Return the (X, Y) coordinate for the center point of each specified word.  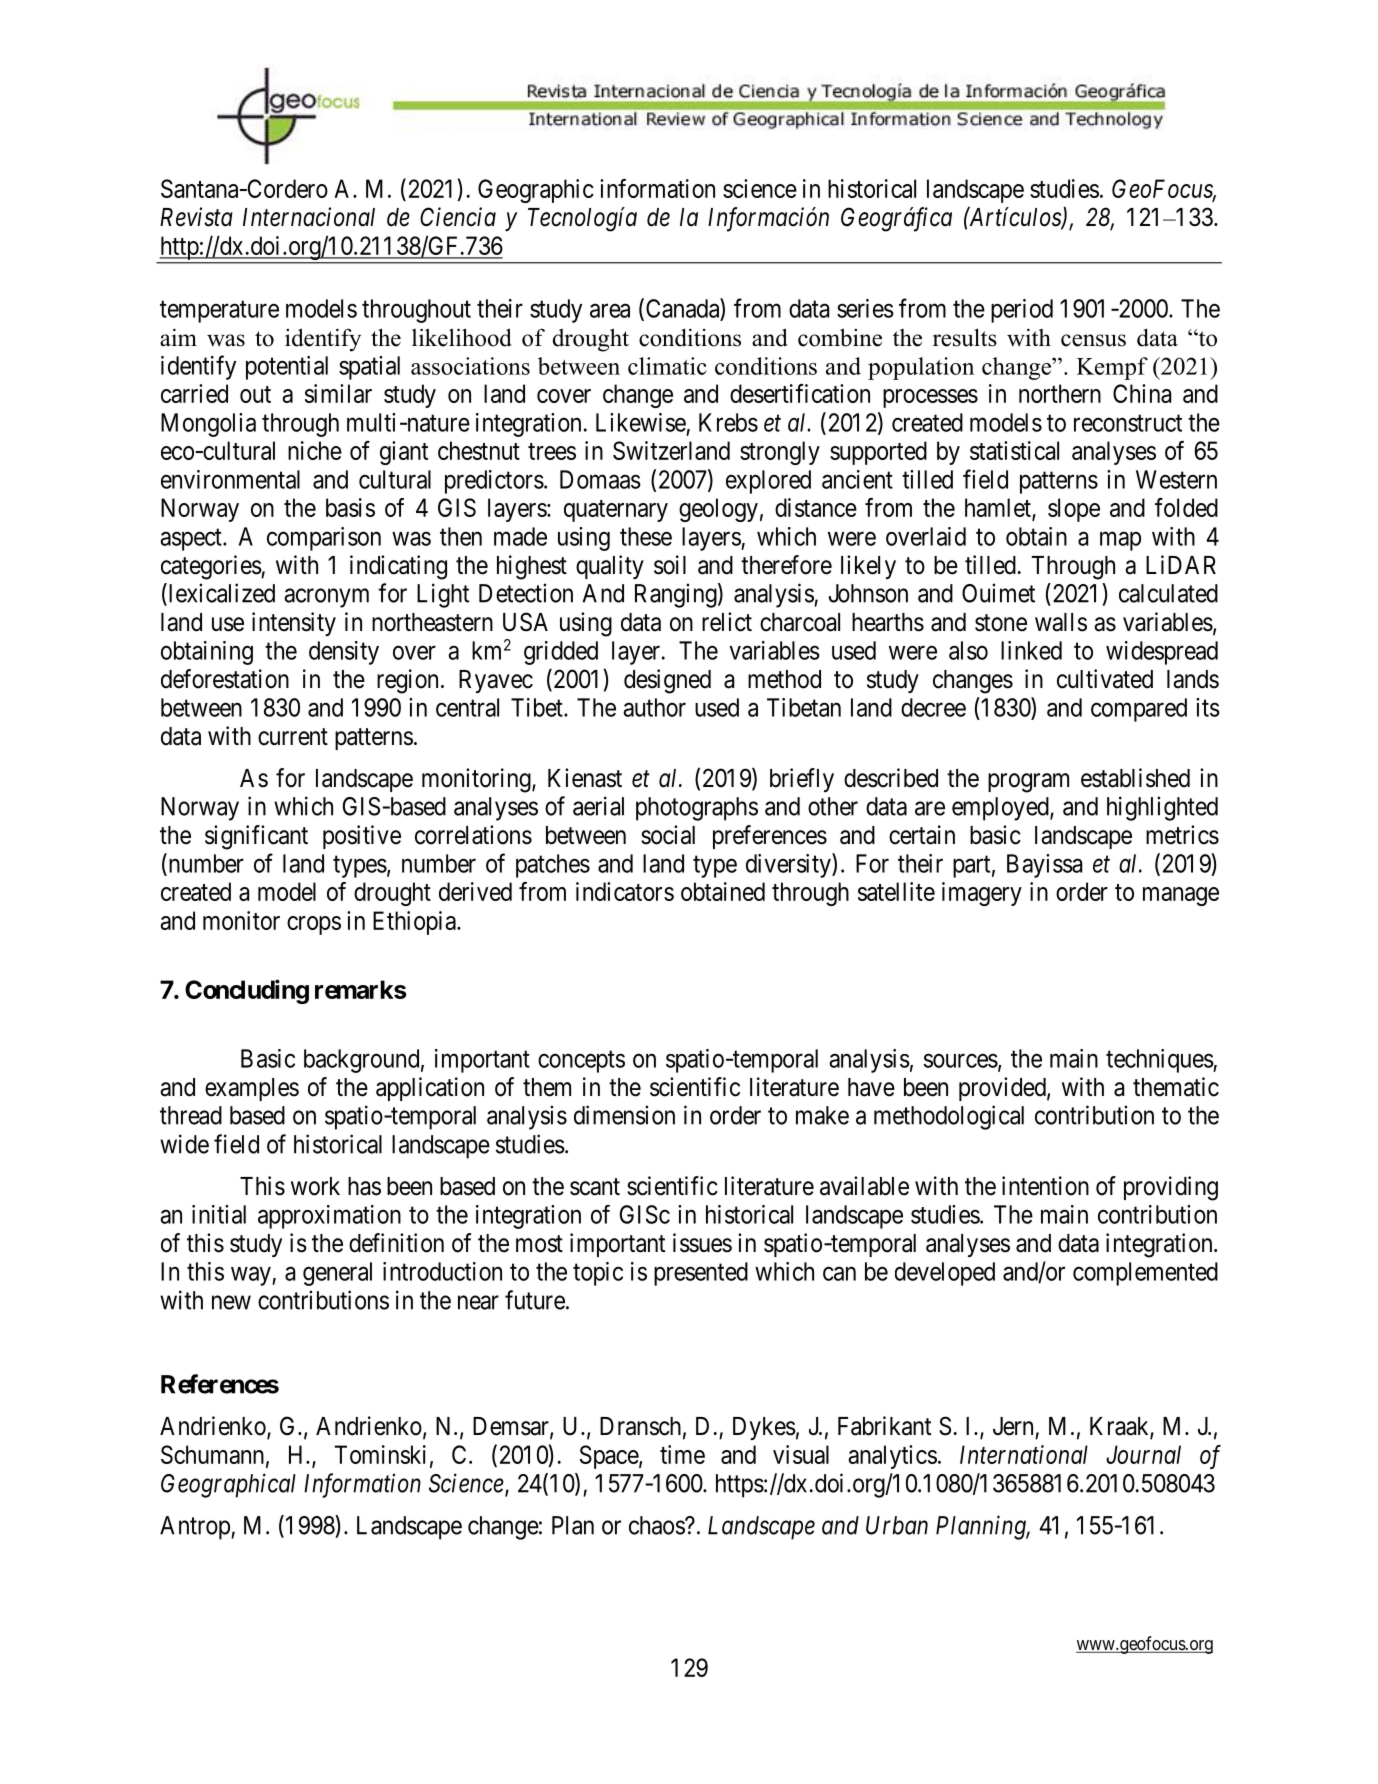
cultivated (1105, 679)
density (344, 653)
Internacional (309, 217)
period (1022, 311)
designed (667, 681)
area (610, 310)
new (231, 1302)
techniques (1160, 1061)
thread (191, 1115)
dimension (624, 1115)
